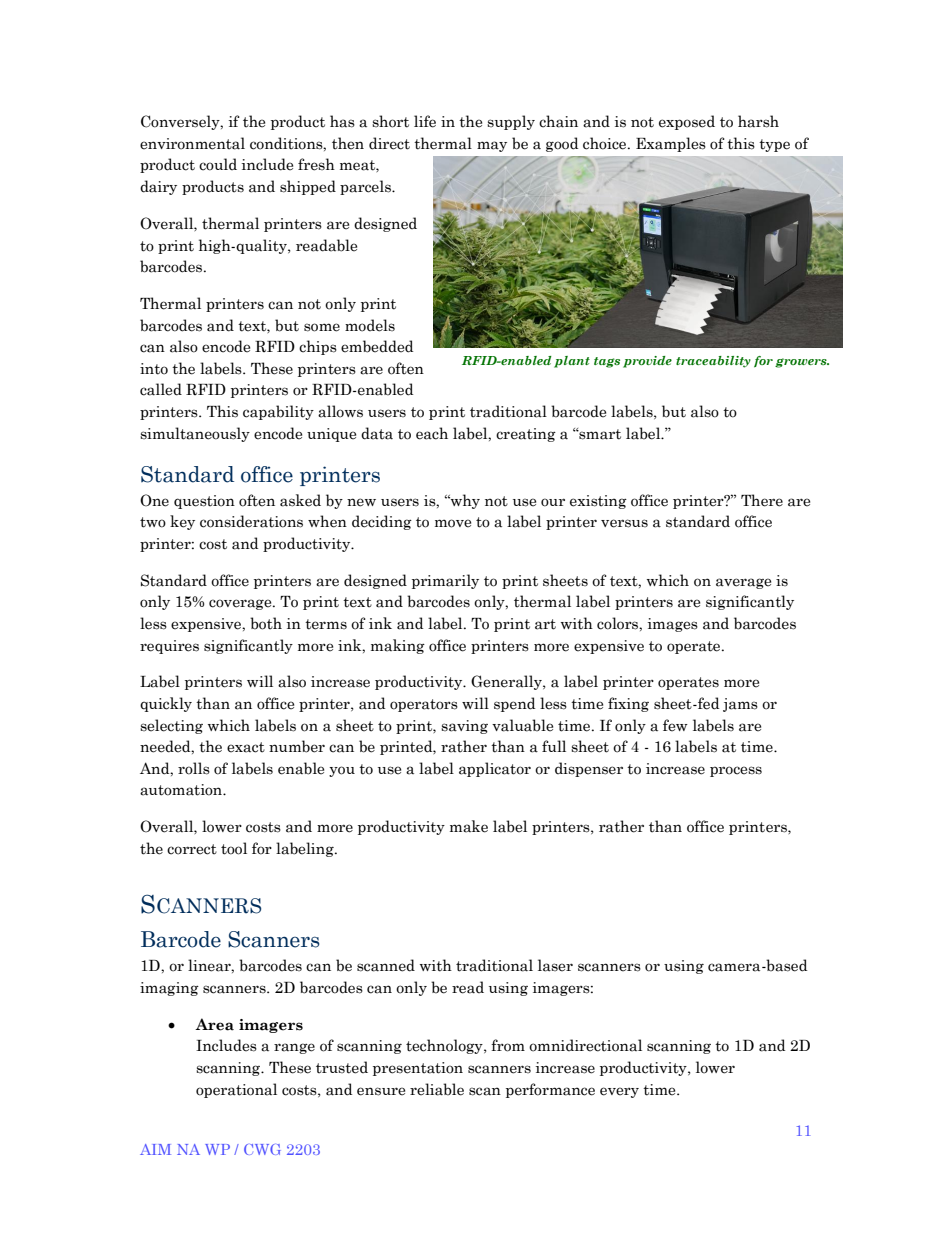  Describe the element at coordinates (236, 1090) in the screenshot. I see `operational` at that location.
